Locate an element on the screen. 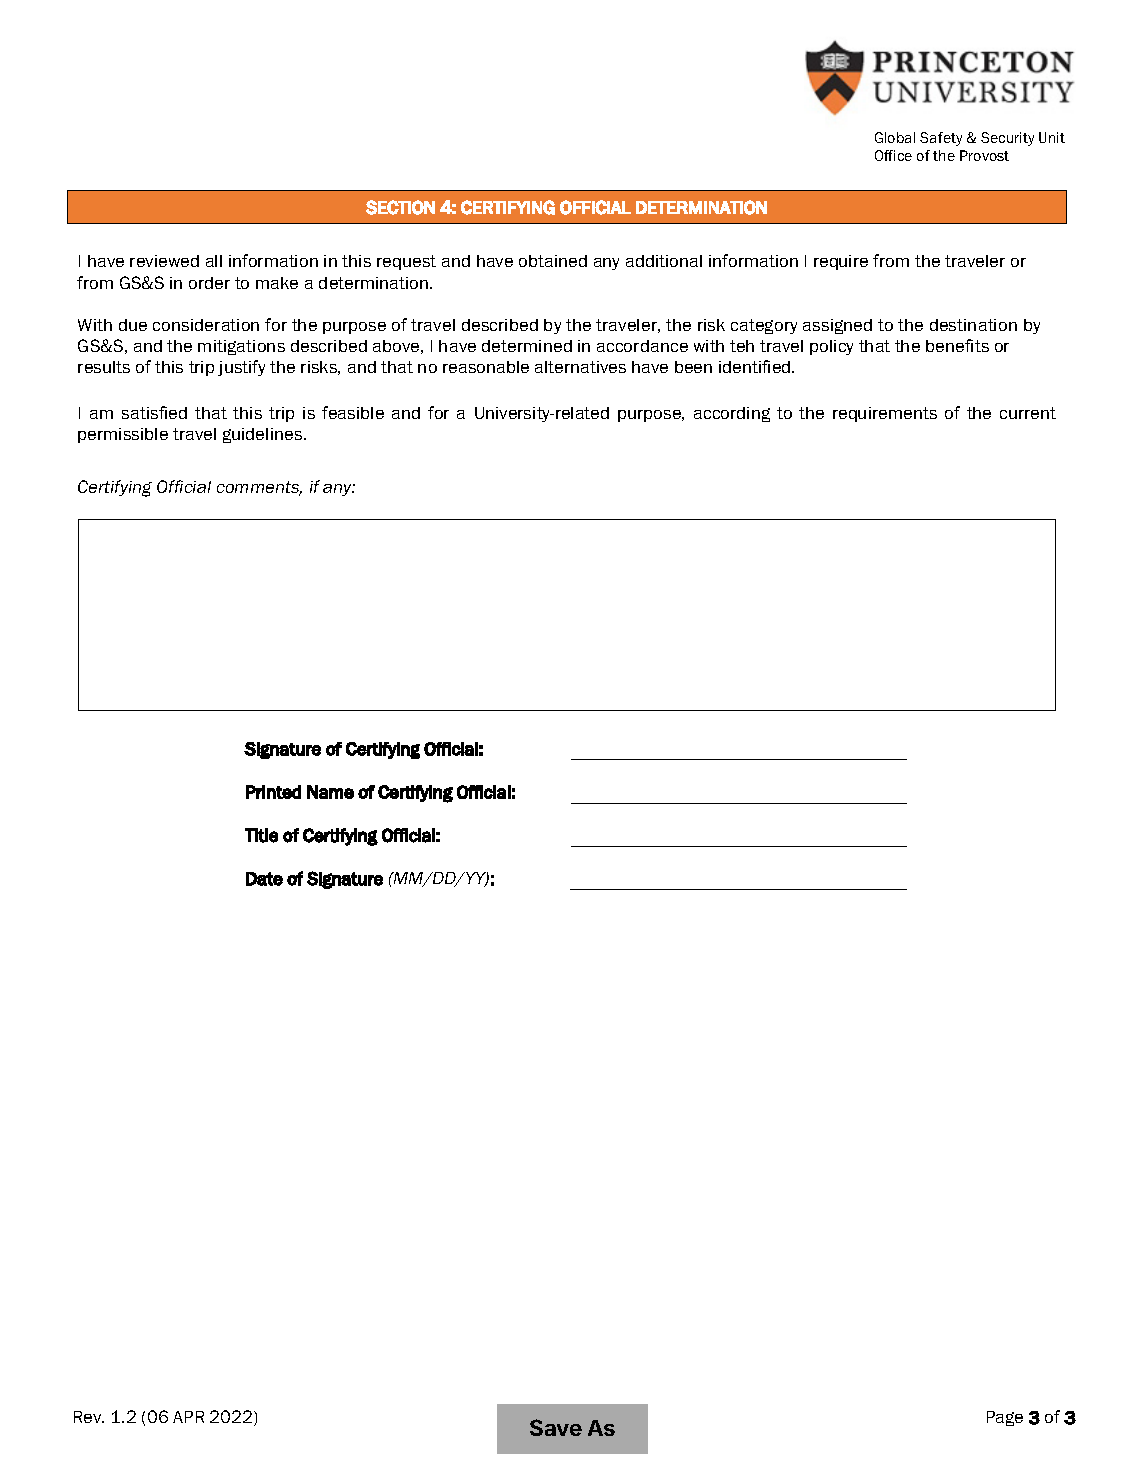 The width and height of the screenshot is (1143, 1480). obtained is located at coordinates (553, 261).
